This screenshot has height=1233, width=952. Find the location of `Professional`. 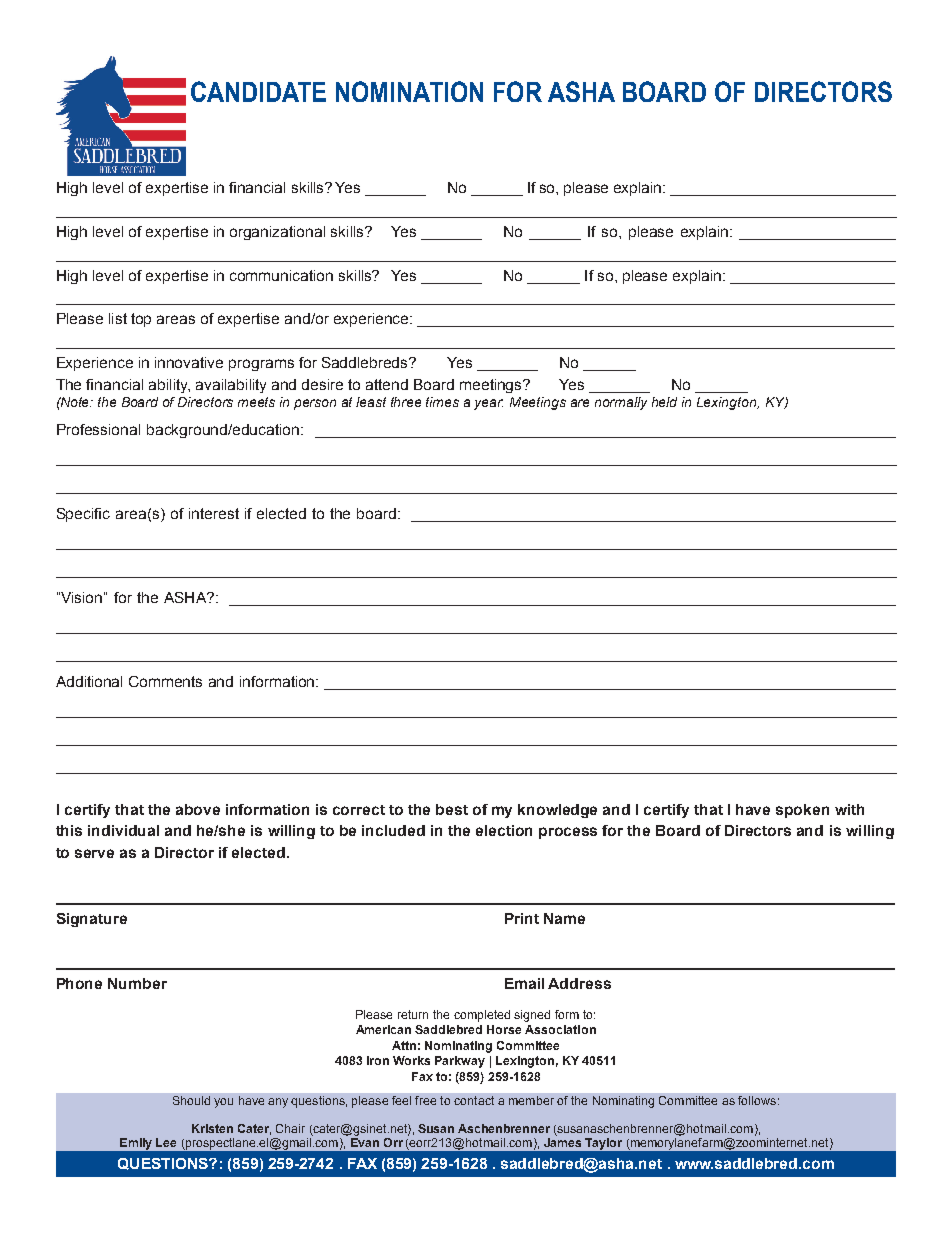

Professional is located at coordinates (98, 429).
